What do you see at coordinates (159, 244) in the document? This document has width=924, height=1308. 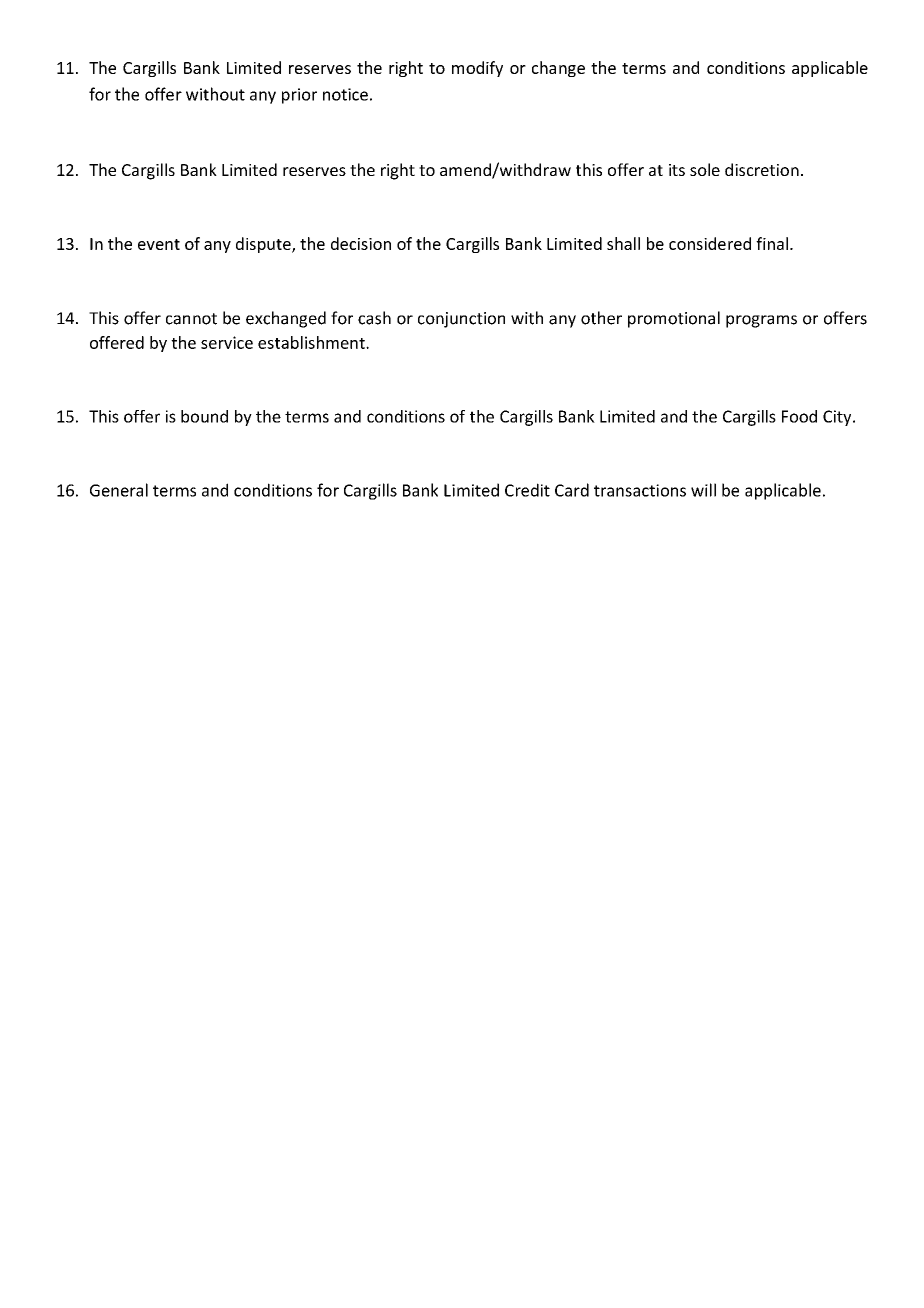 I see `event` at bounding box center [159, 244].
